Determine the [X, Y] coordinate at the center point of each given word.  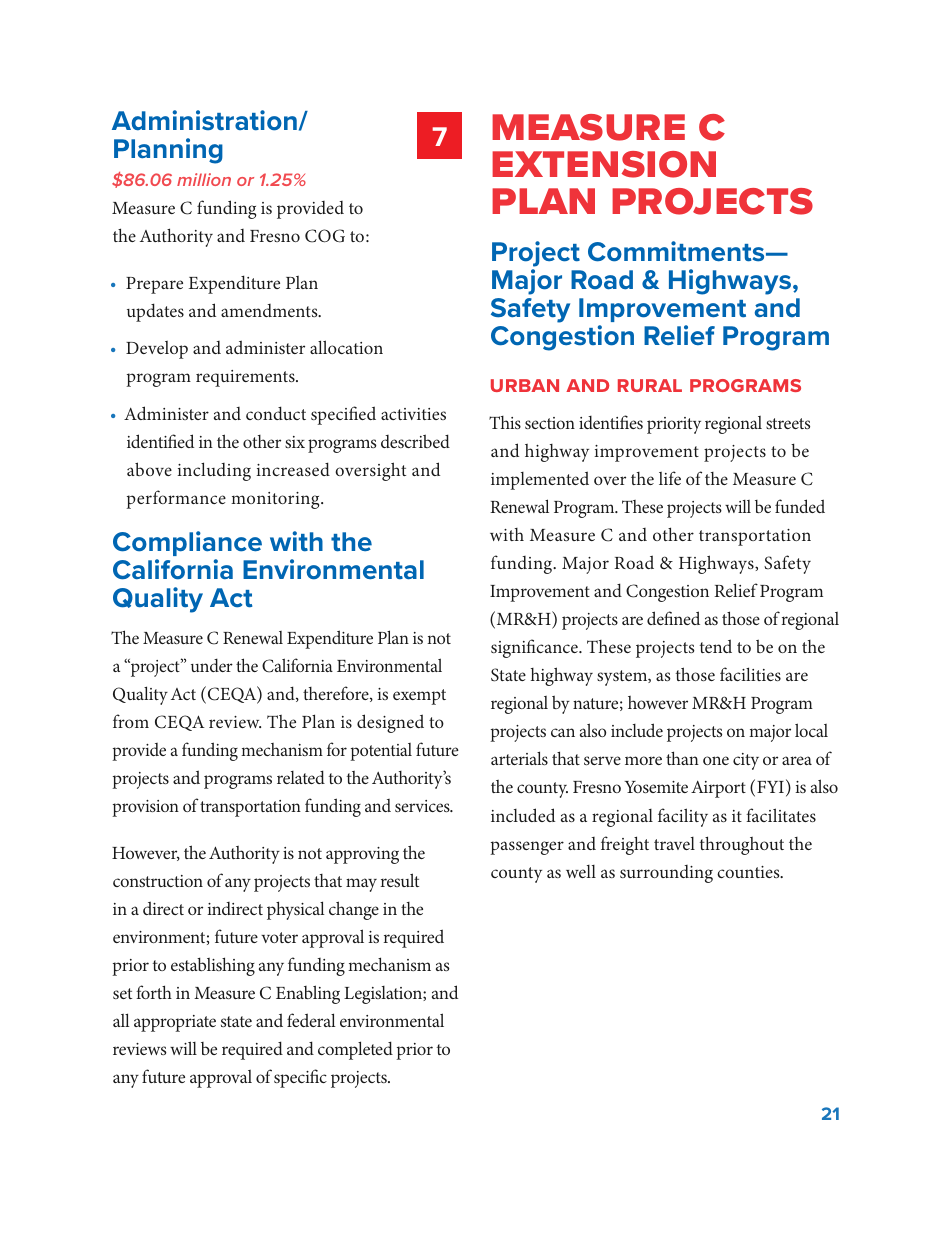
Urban [525, 385]
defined [673, 618]
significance [535, 648]
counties [749, 872]
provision [145, 808]
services [423, 806]
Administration [204, 120]
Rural [650, 385]
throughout [742, 845]
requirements [246, 378]
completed [355, 1050]
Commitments [677, 251]
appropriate [175, 1023]
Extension [604, 164]
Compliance [187, 543]
